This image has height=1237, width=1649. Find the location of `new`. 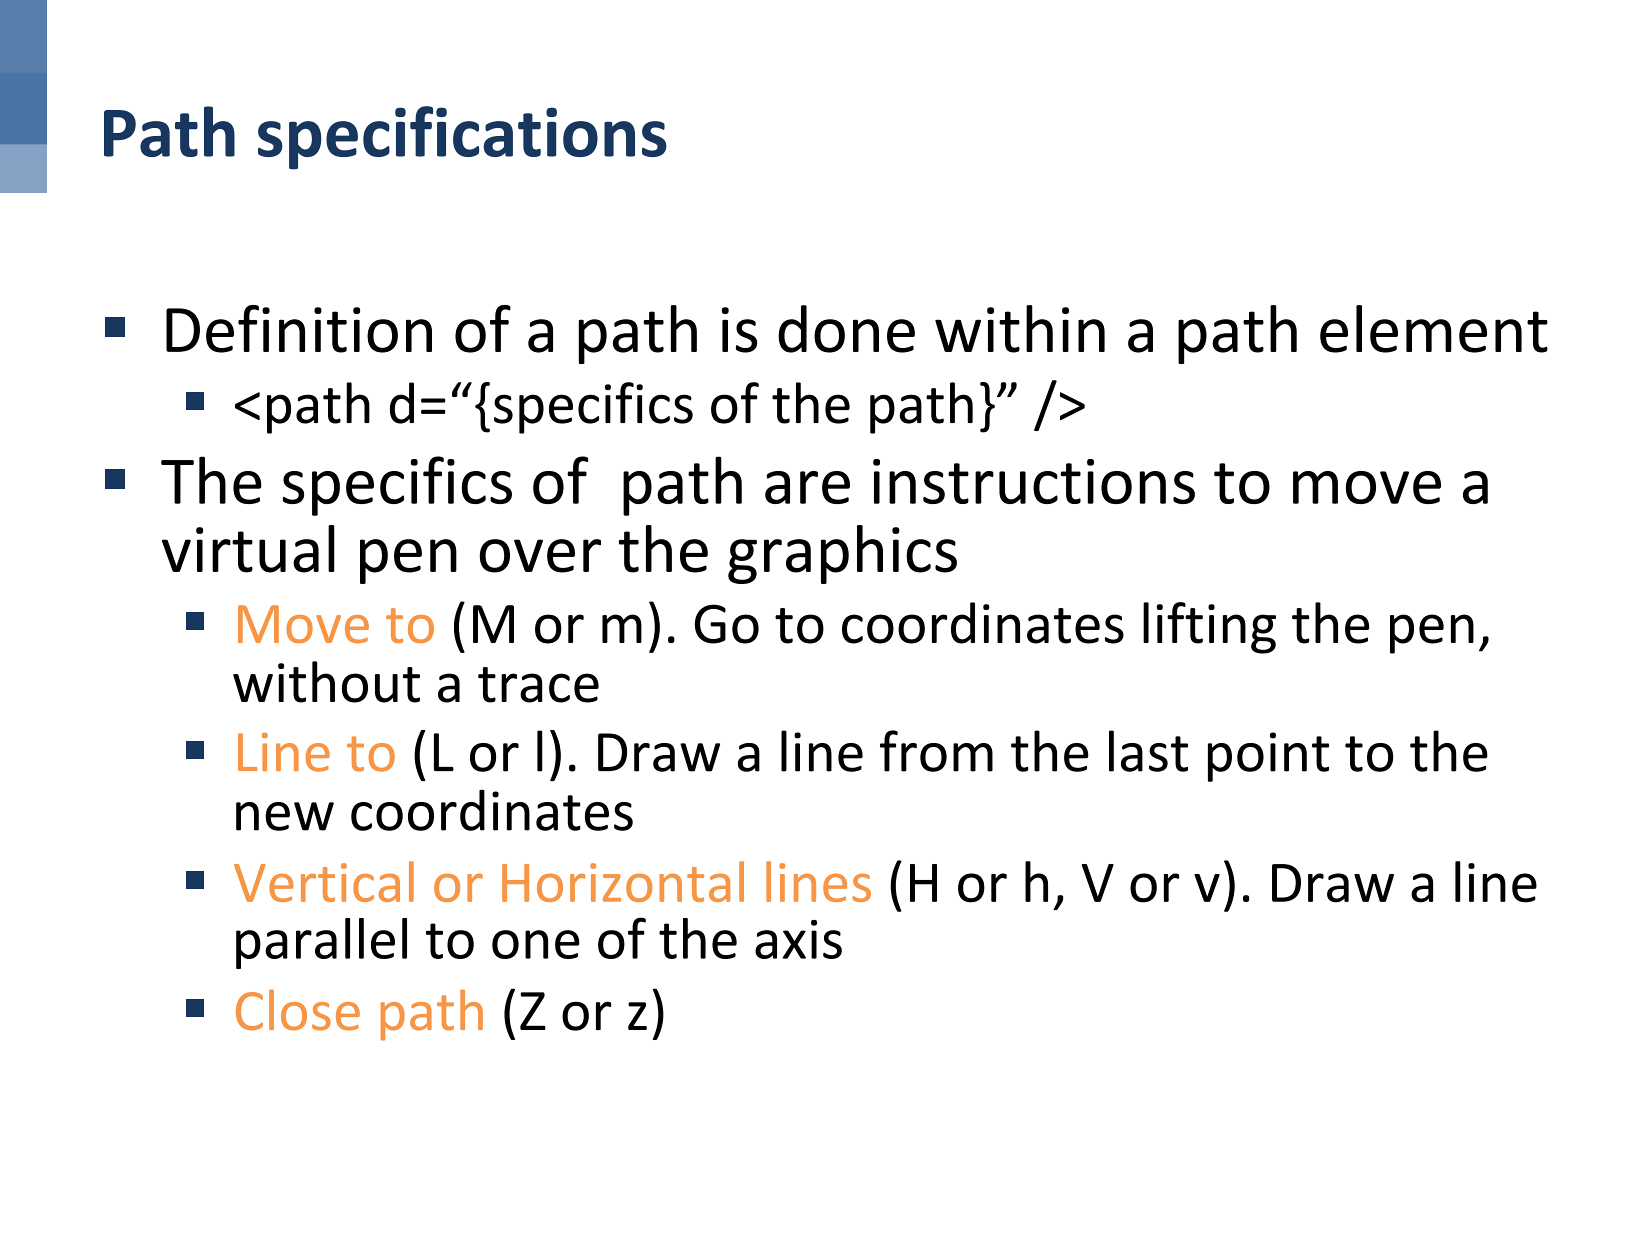

new is located at coordinates (285, 816).
